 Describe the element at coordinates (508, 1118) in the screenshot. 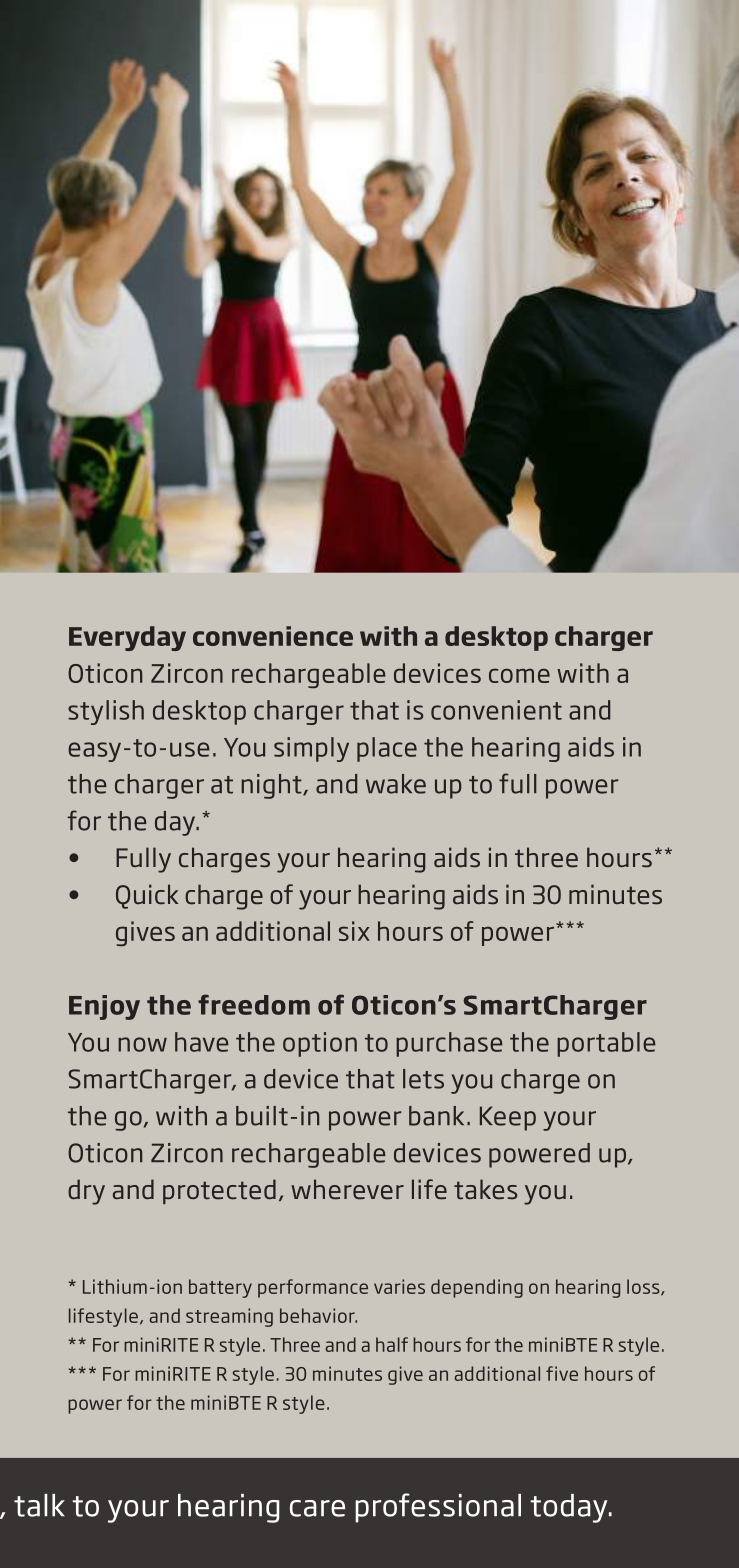

I see `Keep` at that location.
